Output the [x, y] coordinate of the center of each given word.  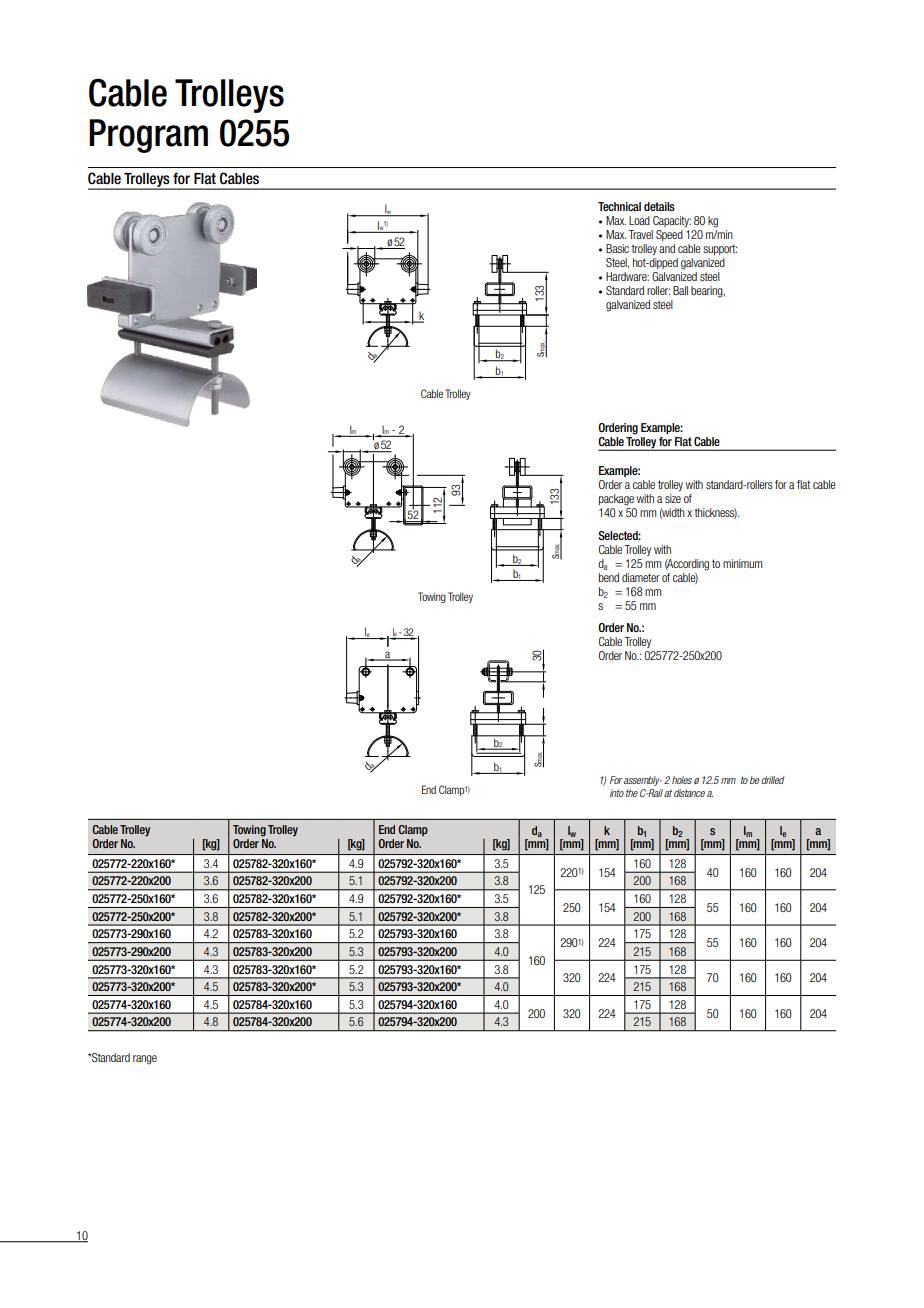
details [659, 206]
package [616, 500]
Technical [619, 206]
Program [148, 136]
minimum [743, 563]
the [632, 793]
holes [682, 780]
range [145, 1060]
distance [689, 793]
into [617, 793]
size [673, 498]
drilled [773, 780]
